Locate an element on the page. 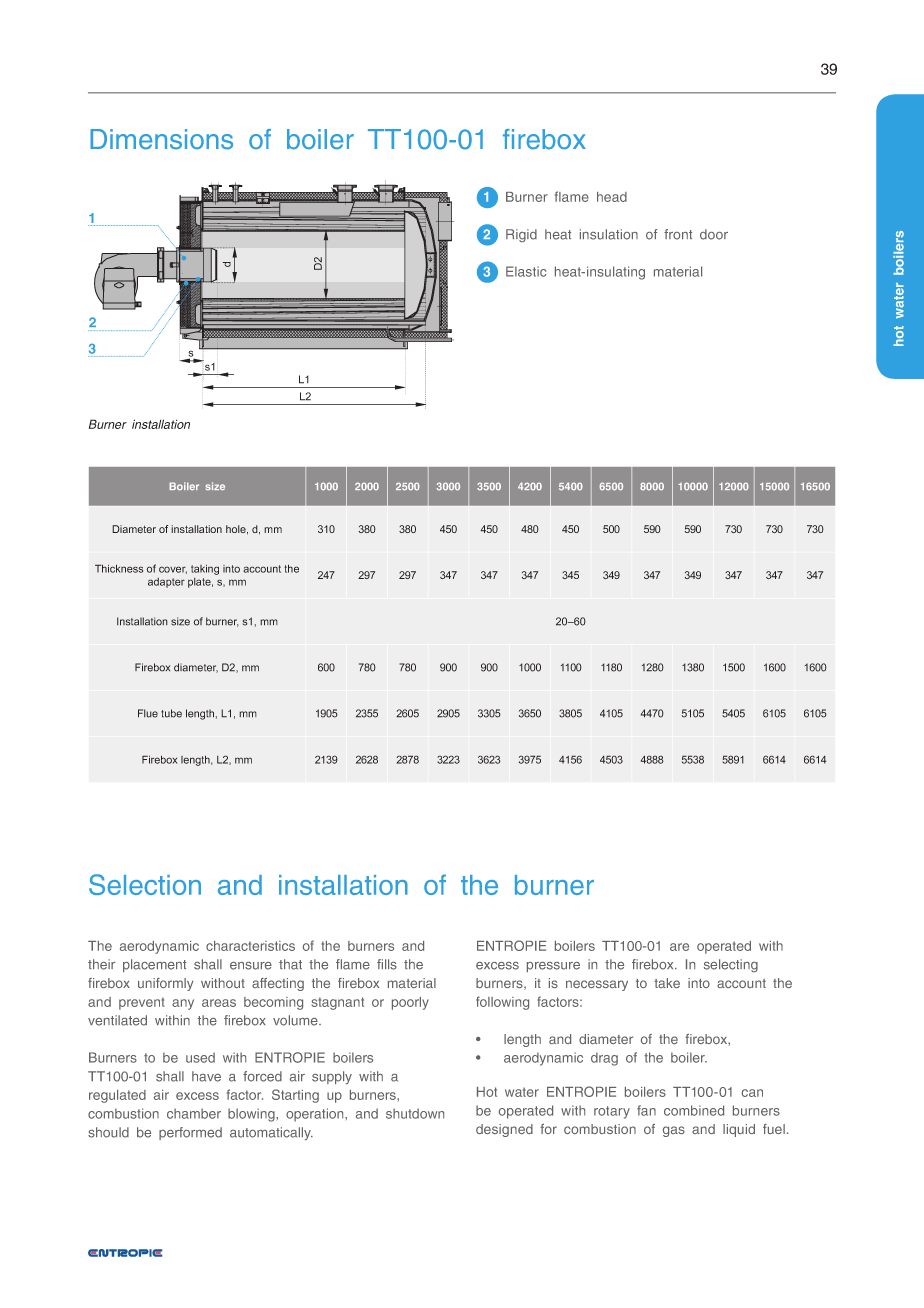  Dimensions is located at coordinates (161, 139).
